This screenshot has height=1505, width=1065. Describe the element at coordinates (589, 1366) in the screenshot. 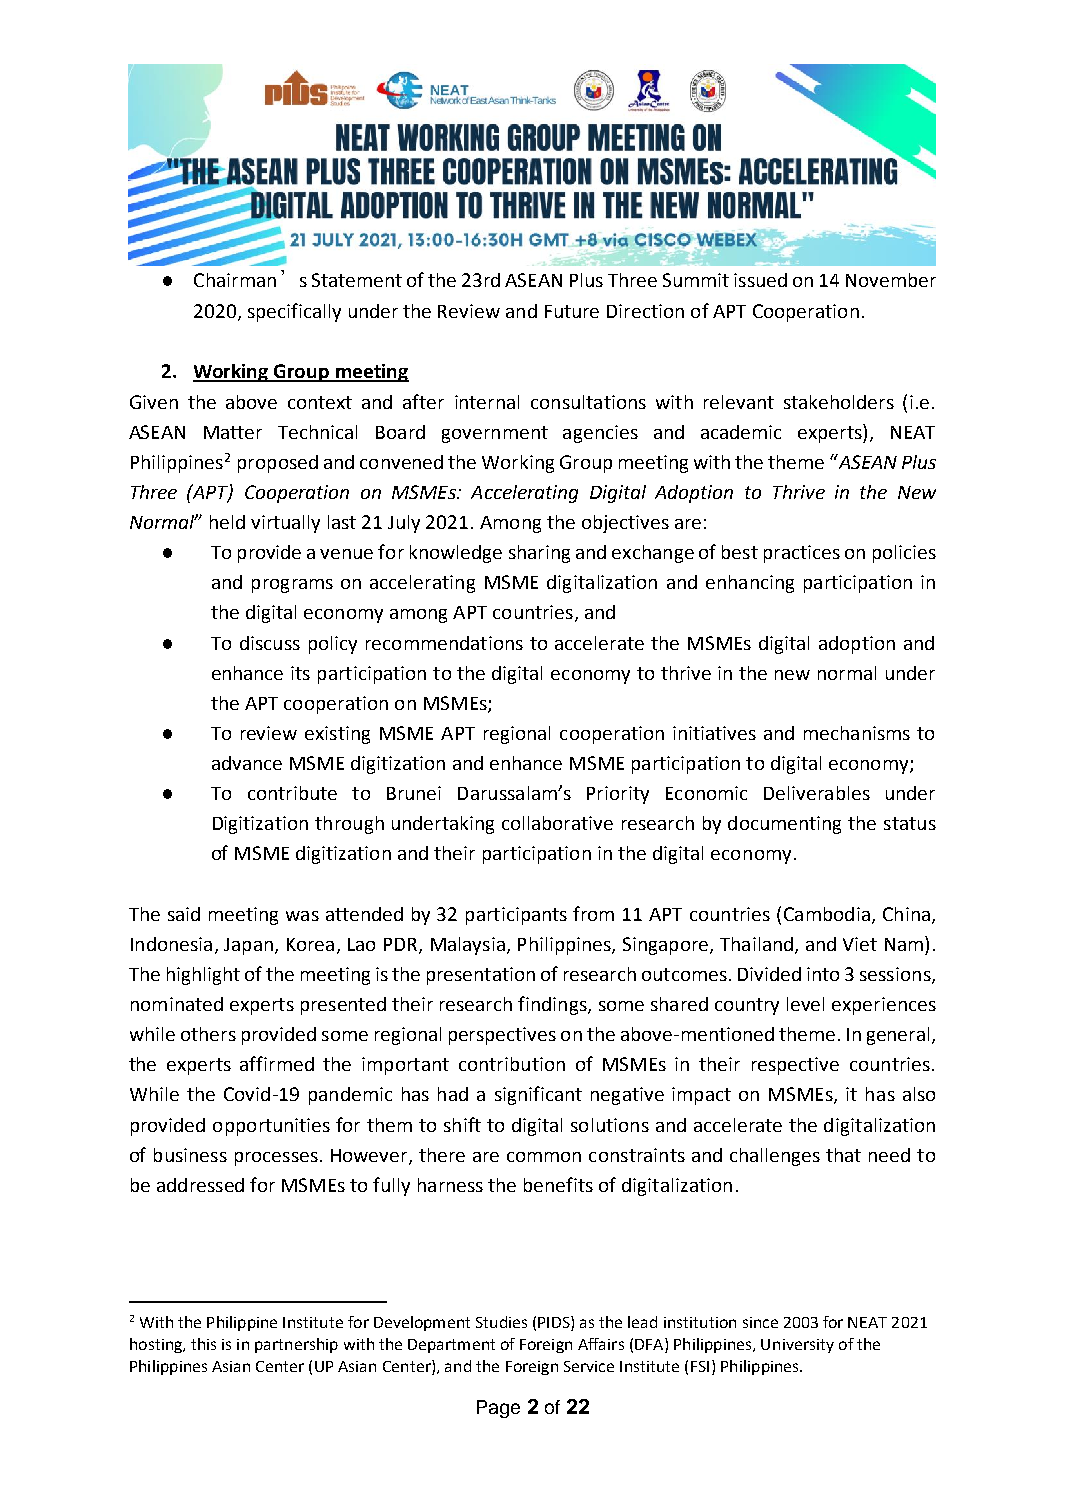

I see `Service` at that location.
